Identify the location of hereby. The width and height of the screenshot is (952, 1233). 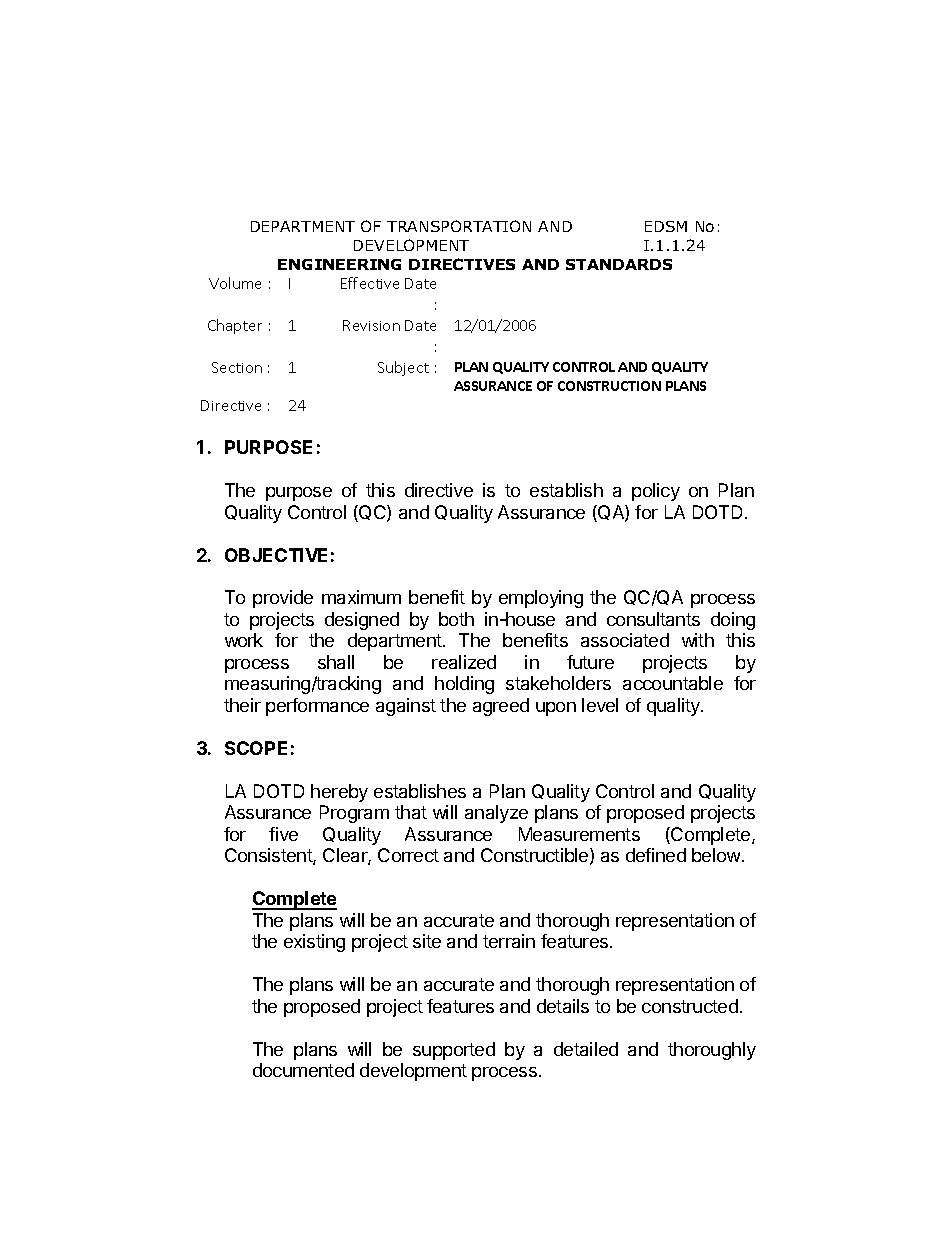
(339, 793).
